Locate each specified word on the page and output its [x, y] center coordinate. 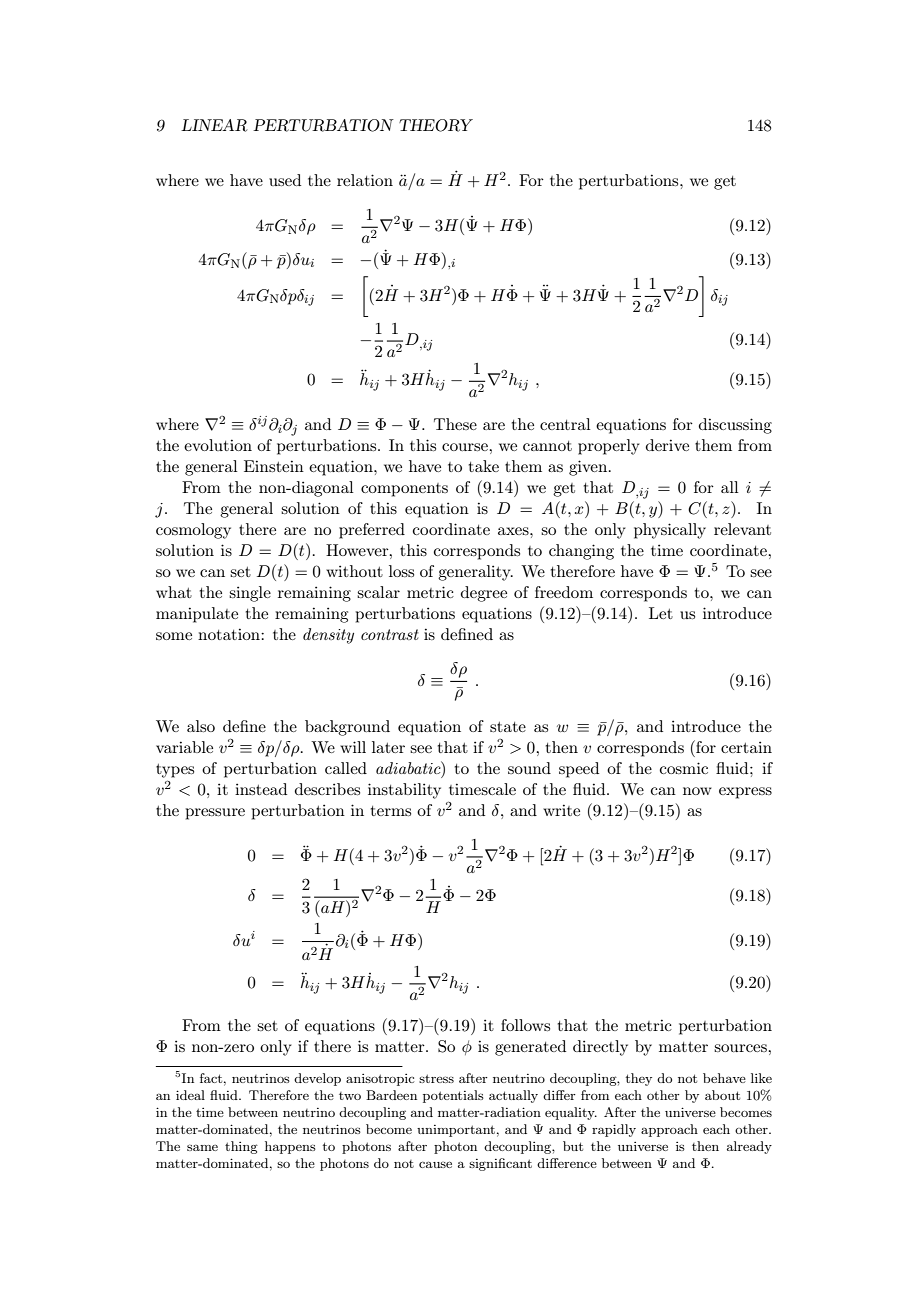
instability [404, 791]
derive [667, 445]
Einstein [274, 466]
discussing [735, 426]
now [697, 791]
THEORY [436, 125]
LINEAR [214, 125]
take [484, 466]
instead [261, 789]
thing [241, 1147]
